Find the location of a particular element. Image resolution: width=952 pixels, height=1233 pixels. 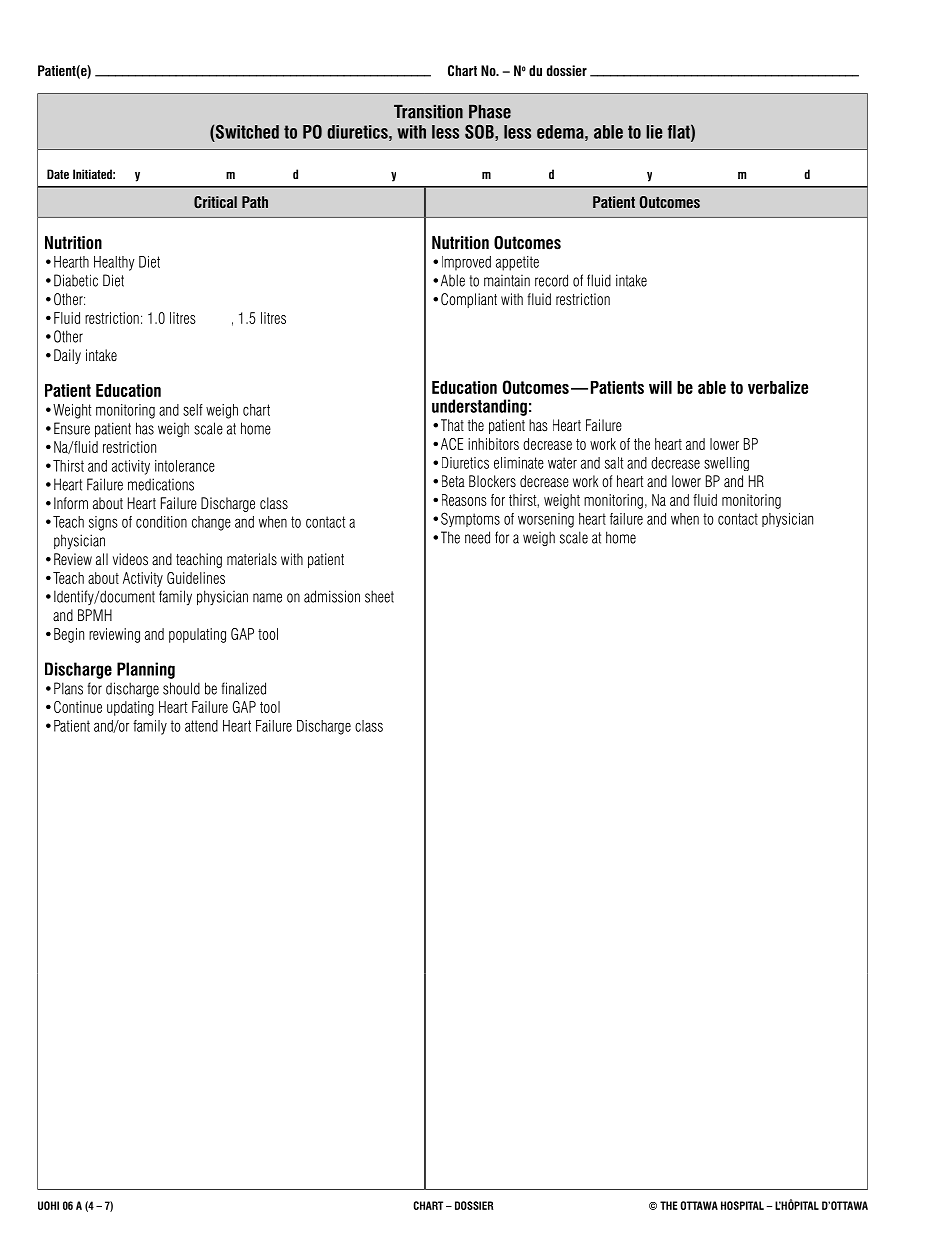

lie is located at coordinates (654, 132).
